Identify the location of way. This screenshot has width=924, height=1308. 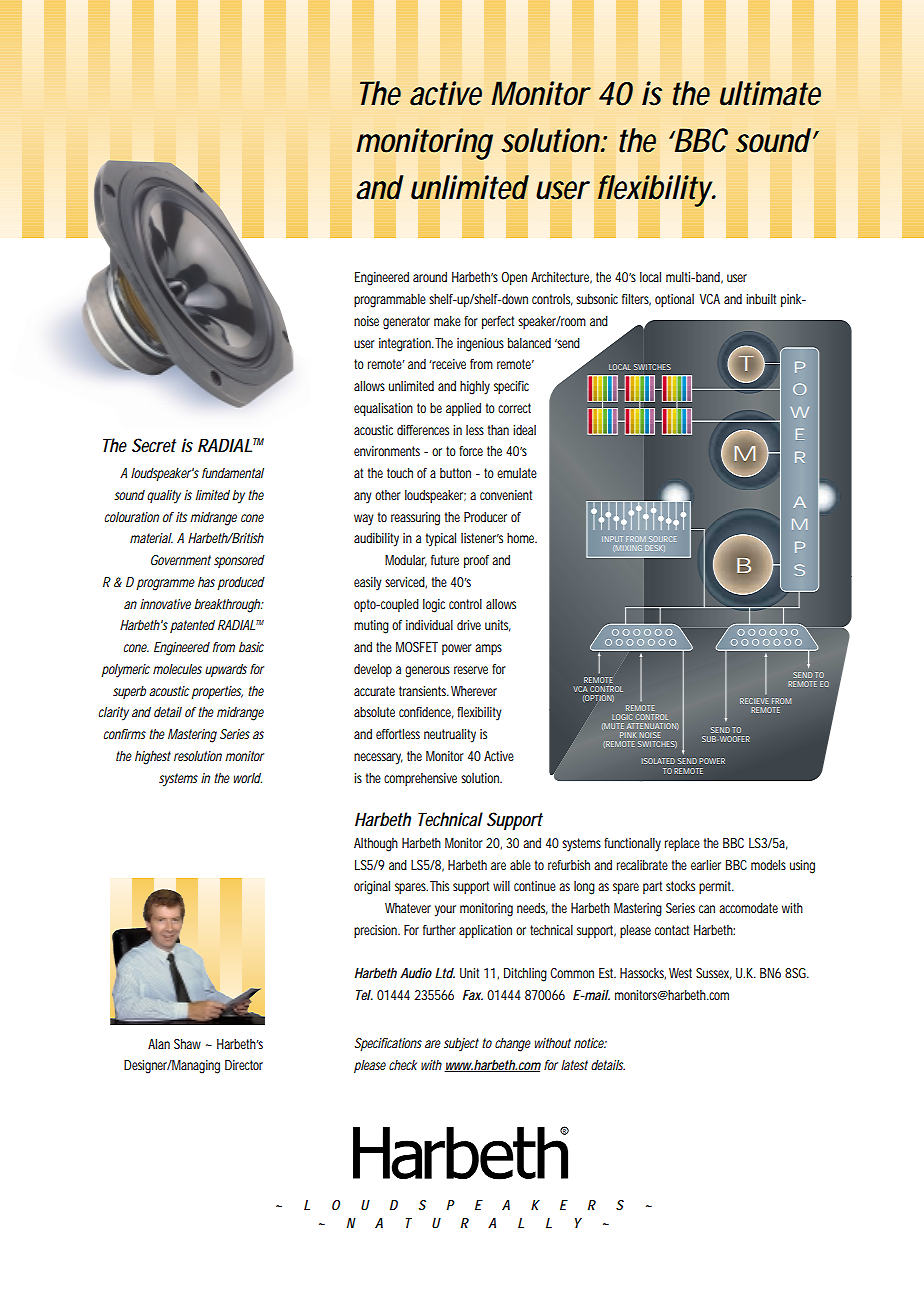
(363, 520).
